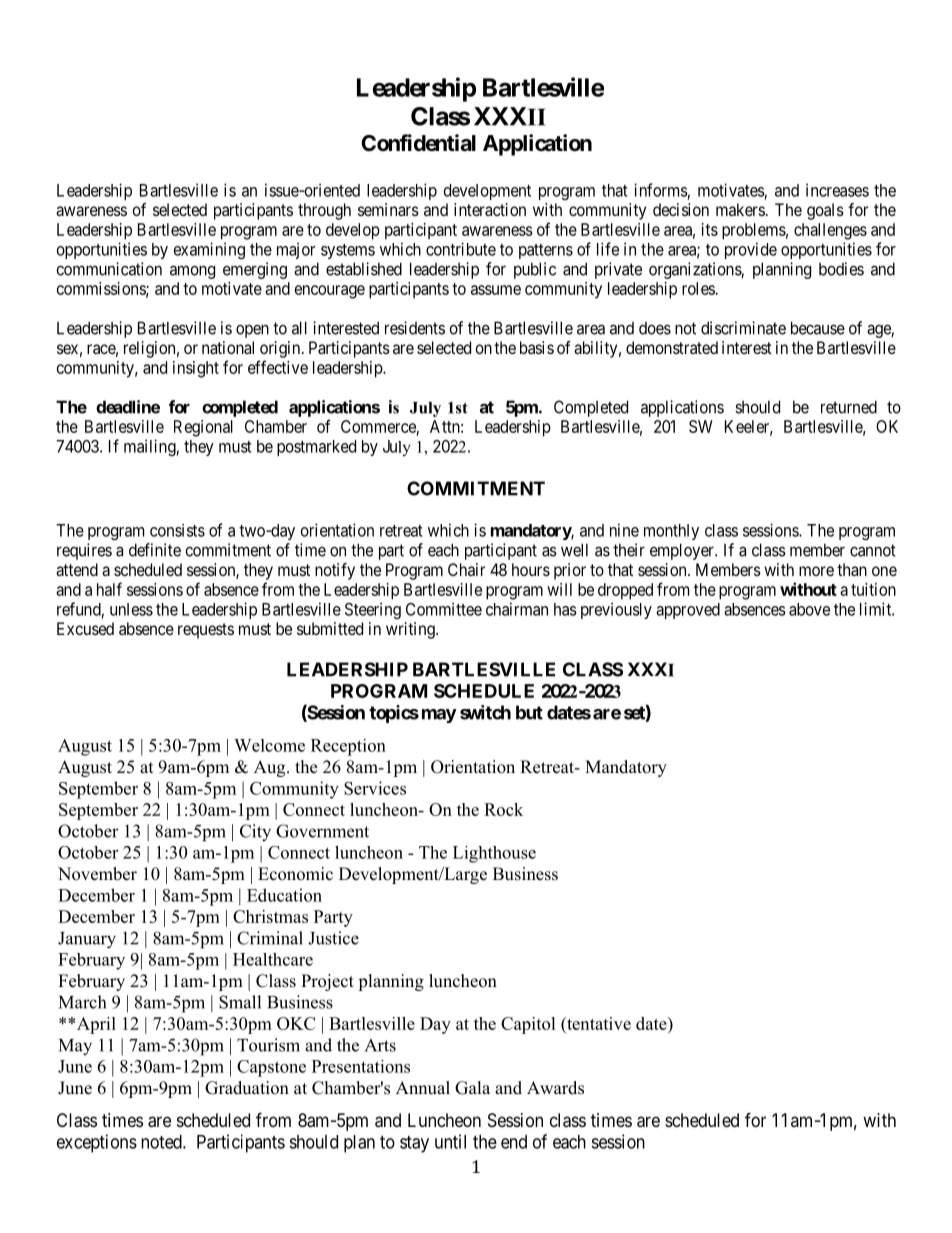 Image resolution: width=952 pixels, height=1233 pixels. What do you see at coordinates (209, 250) in the screenshot?
I see `examining` at bounding box center [209, 250].
